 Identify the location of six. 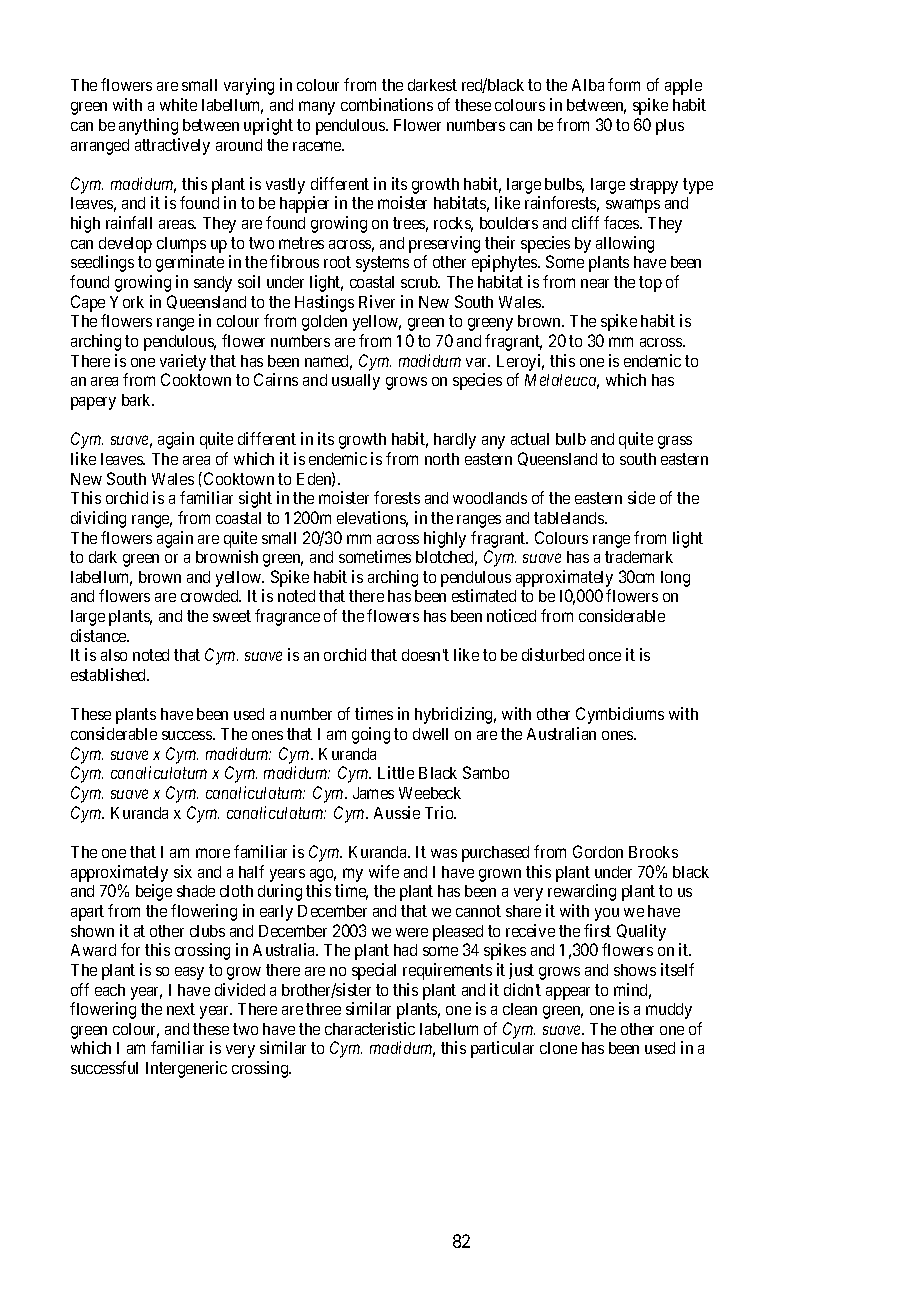
(183, 871).
